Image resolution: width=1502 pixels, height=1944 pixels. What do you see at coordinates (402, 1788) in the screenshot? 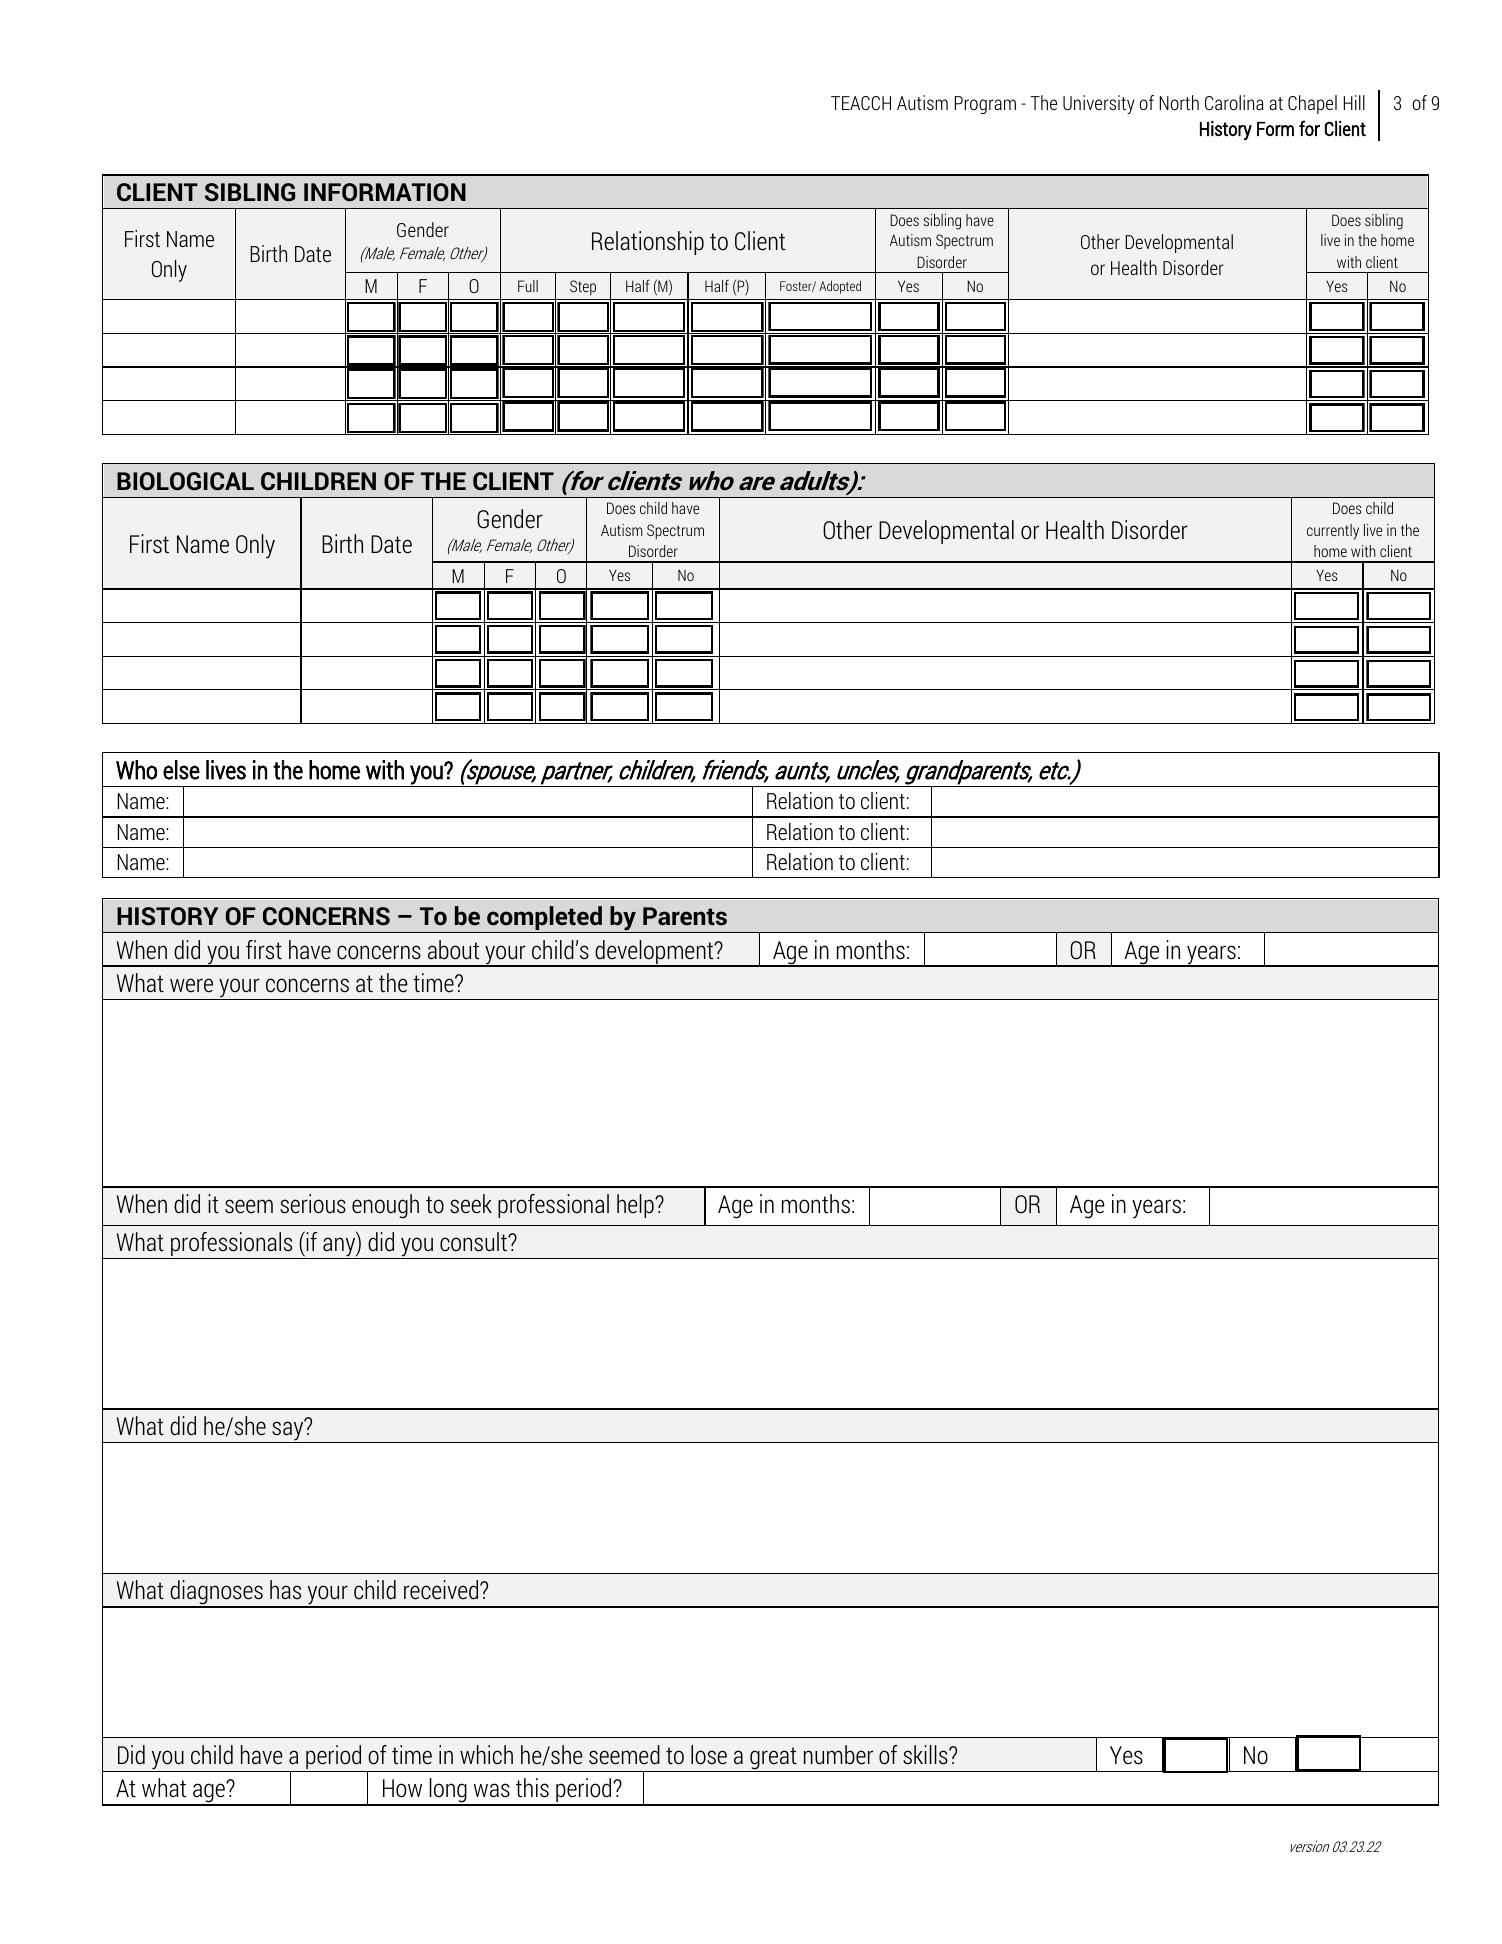
I see `How` at bounding box center [402, 1788].
